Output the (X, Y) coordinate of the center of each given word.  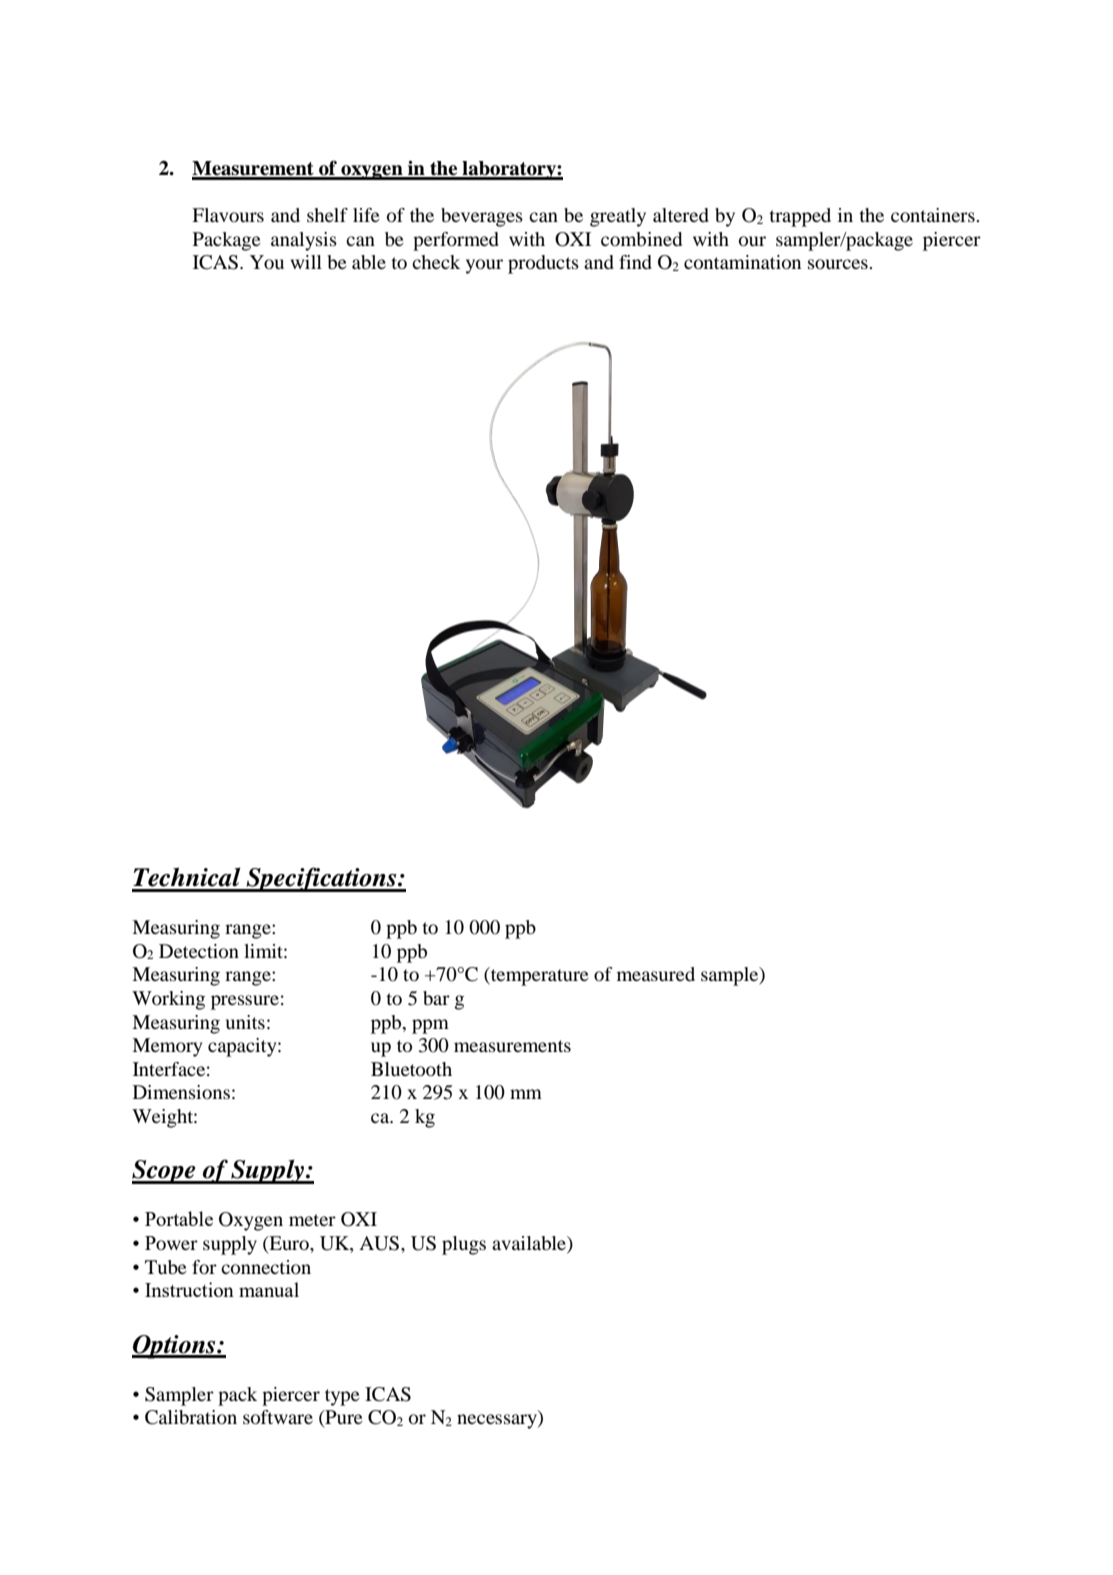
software (278, 1417)
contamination (742, 262)
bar (436, 998)
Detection (199, 951)
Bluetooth (411, 1069)
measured (656, 974)
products (543, 264)
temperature (539, 976)
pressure (245, 1002)
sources (839, 264)
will (306, 262)
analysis (304, 241)
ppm (430, 1026)
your (484, 266)
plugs (464, 1245)
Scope (165, 1172)
